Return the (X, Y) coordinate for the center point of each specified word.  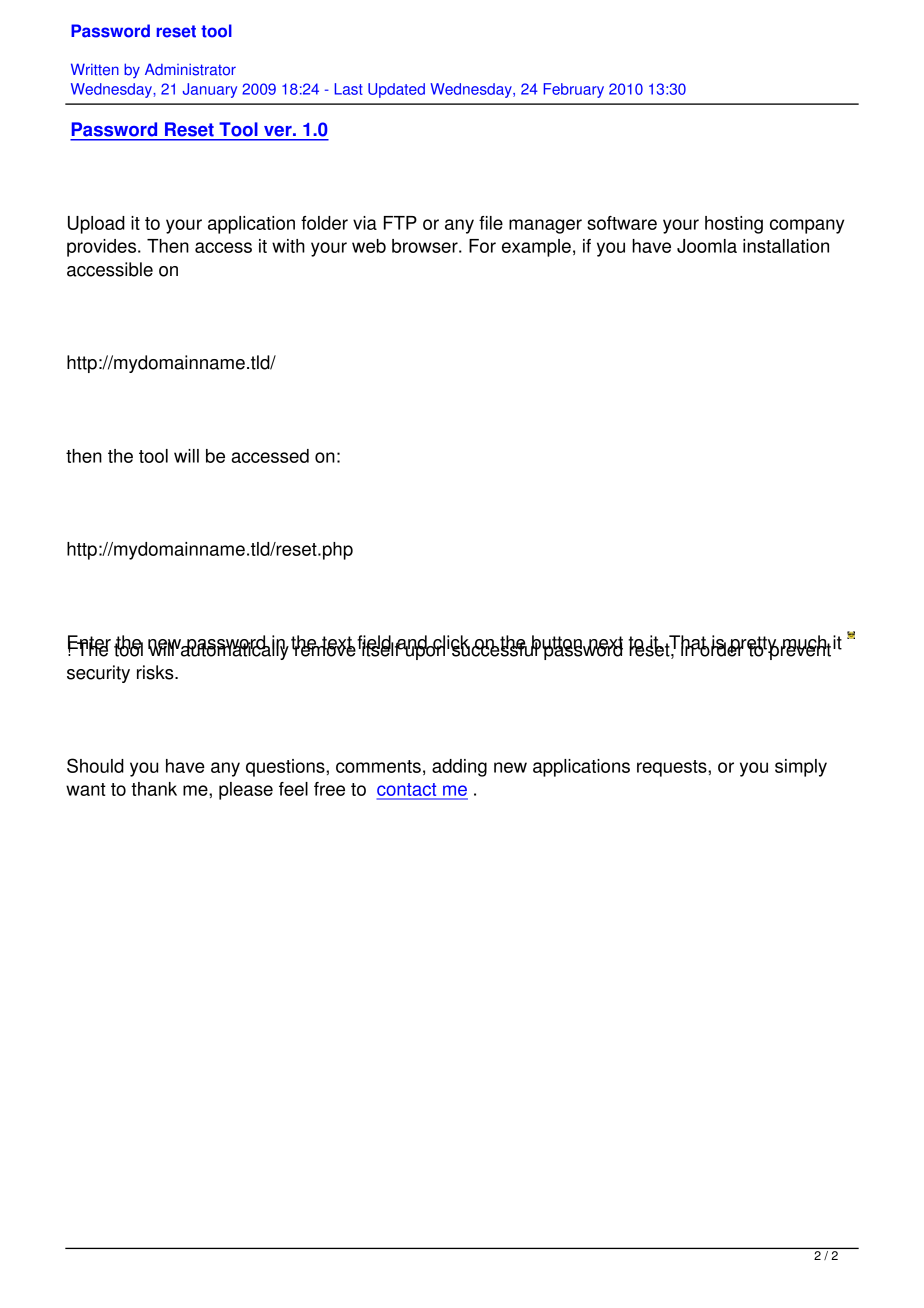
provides (103, 248)
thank (154, 789)
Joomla (707, 246)
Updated (396, 90)
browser (426, 246)
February (573, 90)
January (210, 90)
